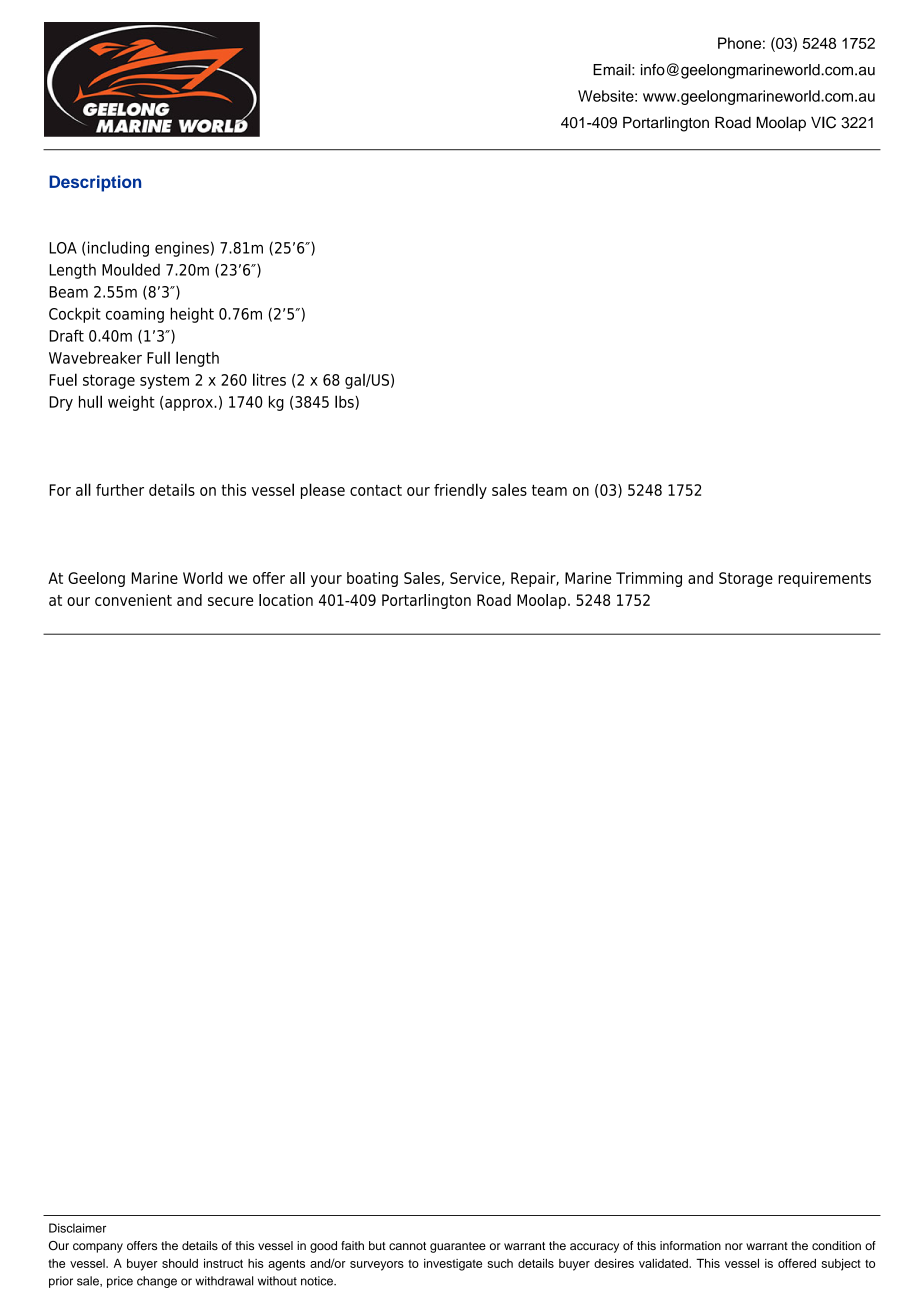 The height and width of the screenshot is (1308, 924). What do you see at coordinates (77, 1228) in the screenshot?
I see `Disclaimer` at bounding box center [77, 1228].
